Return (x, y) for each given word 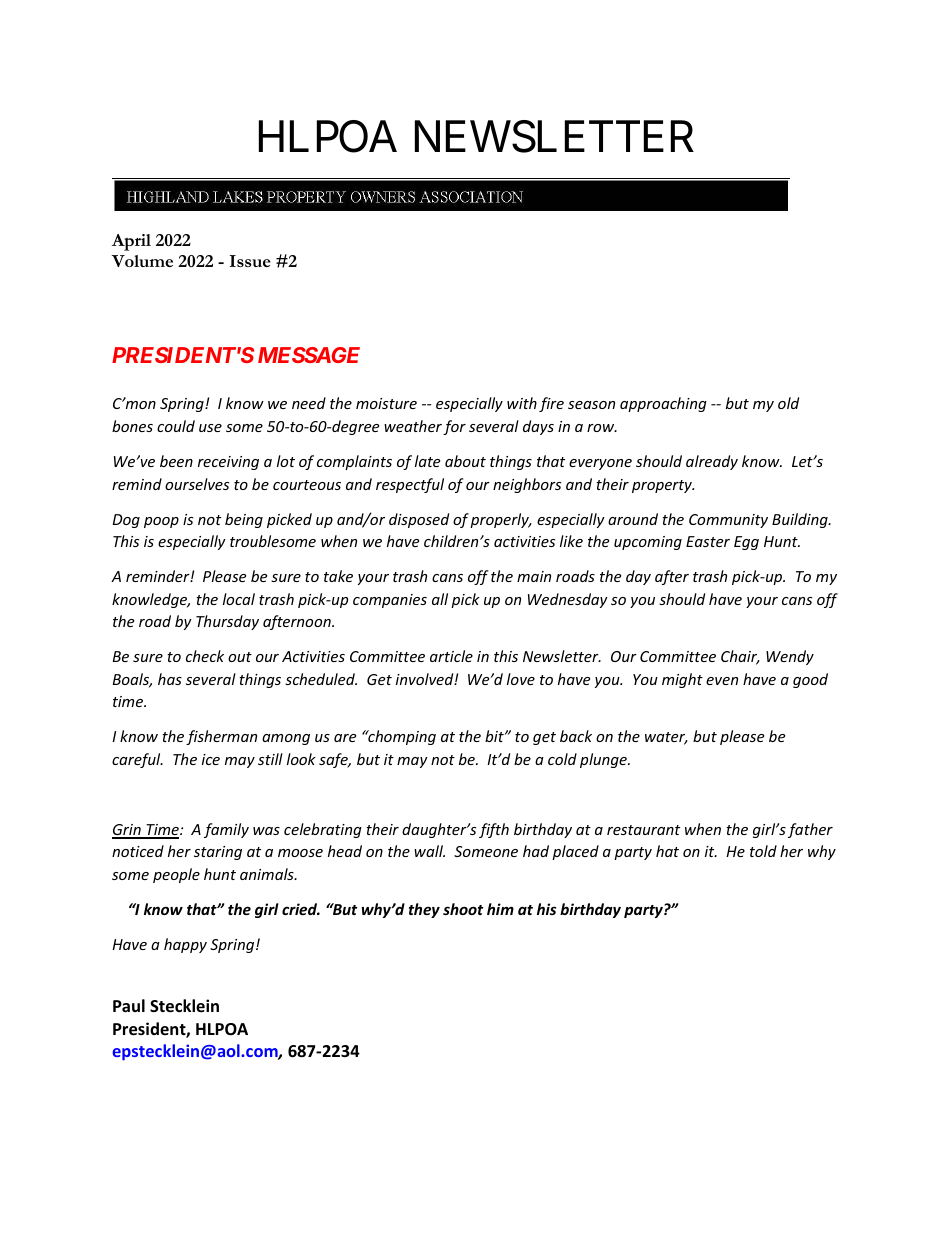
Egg (746, 543)
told (763, 851)
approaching (663, 404)
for (454, 427)
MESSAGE (309, 355)
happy (185, 945)
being (244, 520)
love (521, 679)
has (170, 679)
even (722, 681)
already (712, 462)
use (210, 428)
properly (500, 520)
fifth (494, 830)
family (226, 830)
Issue (250, 261)
